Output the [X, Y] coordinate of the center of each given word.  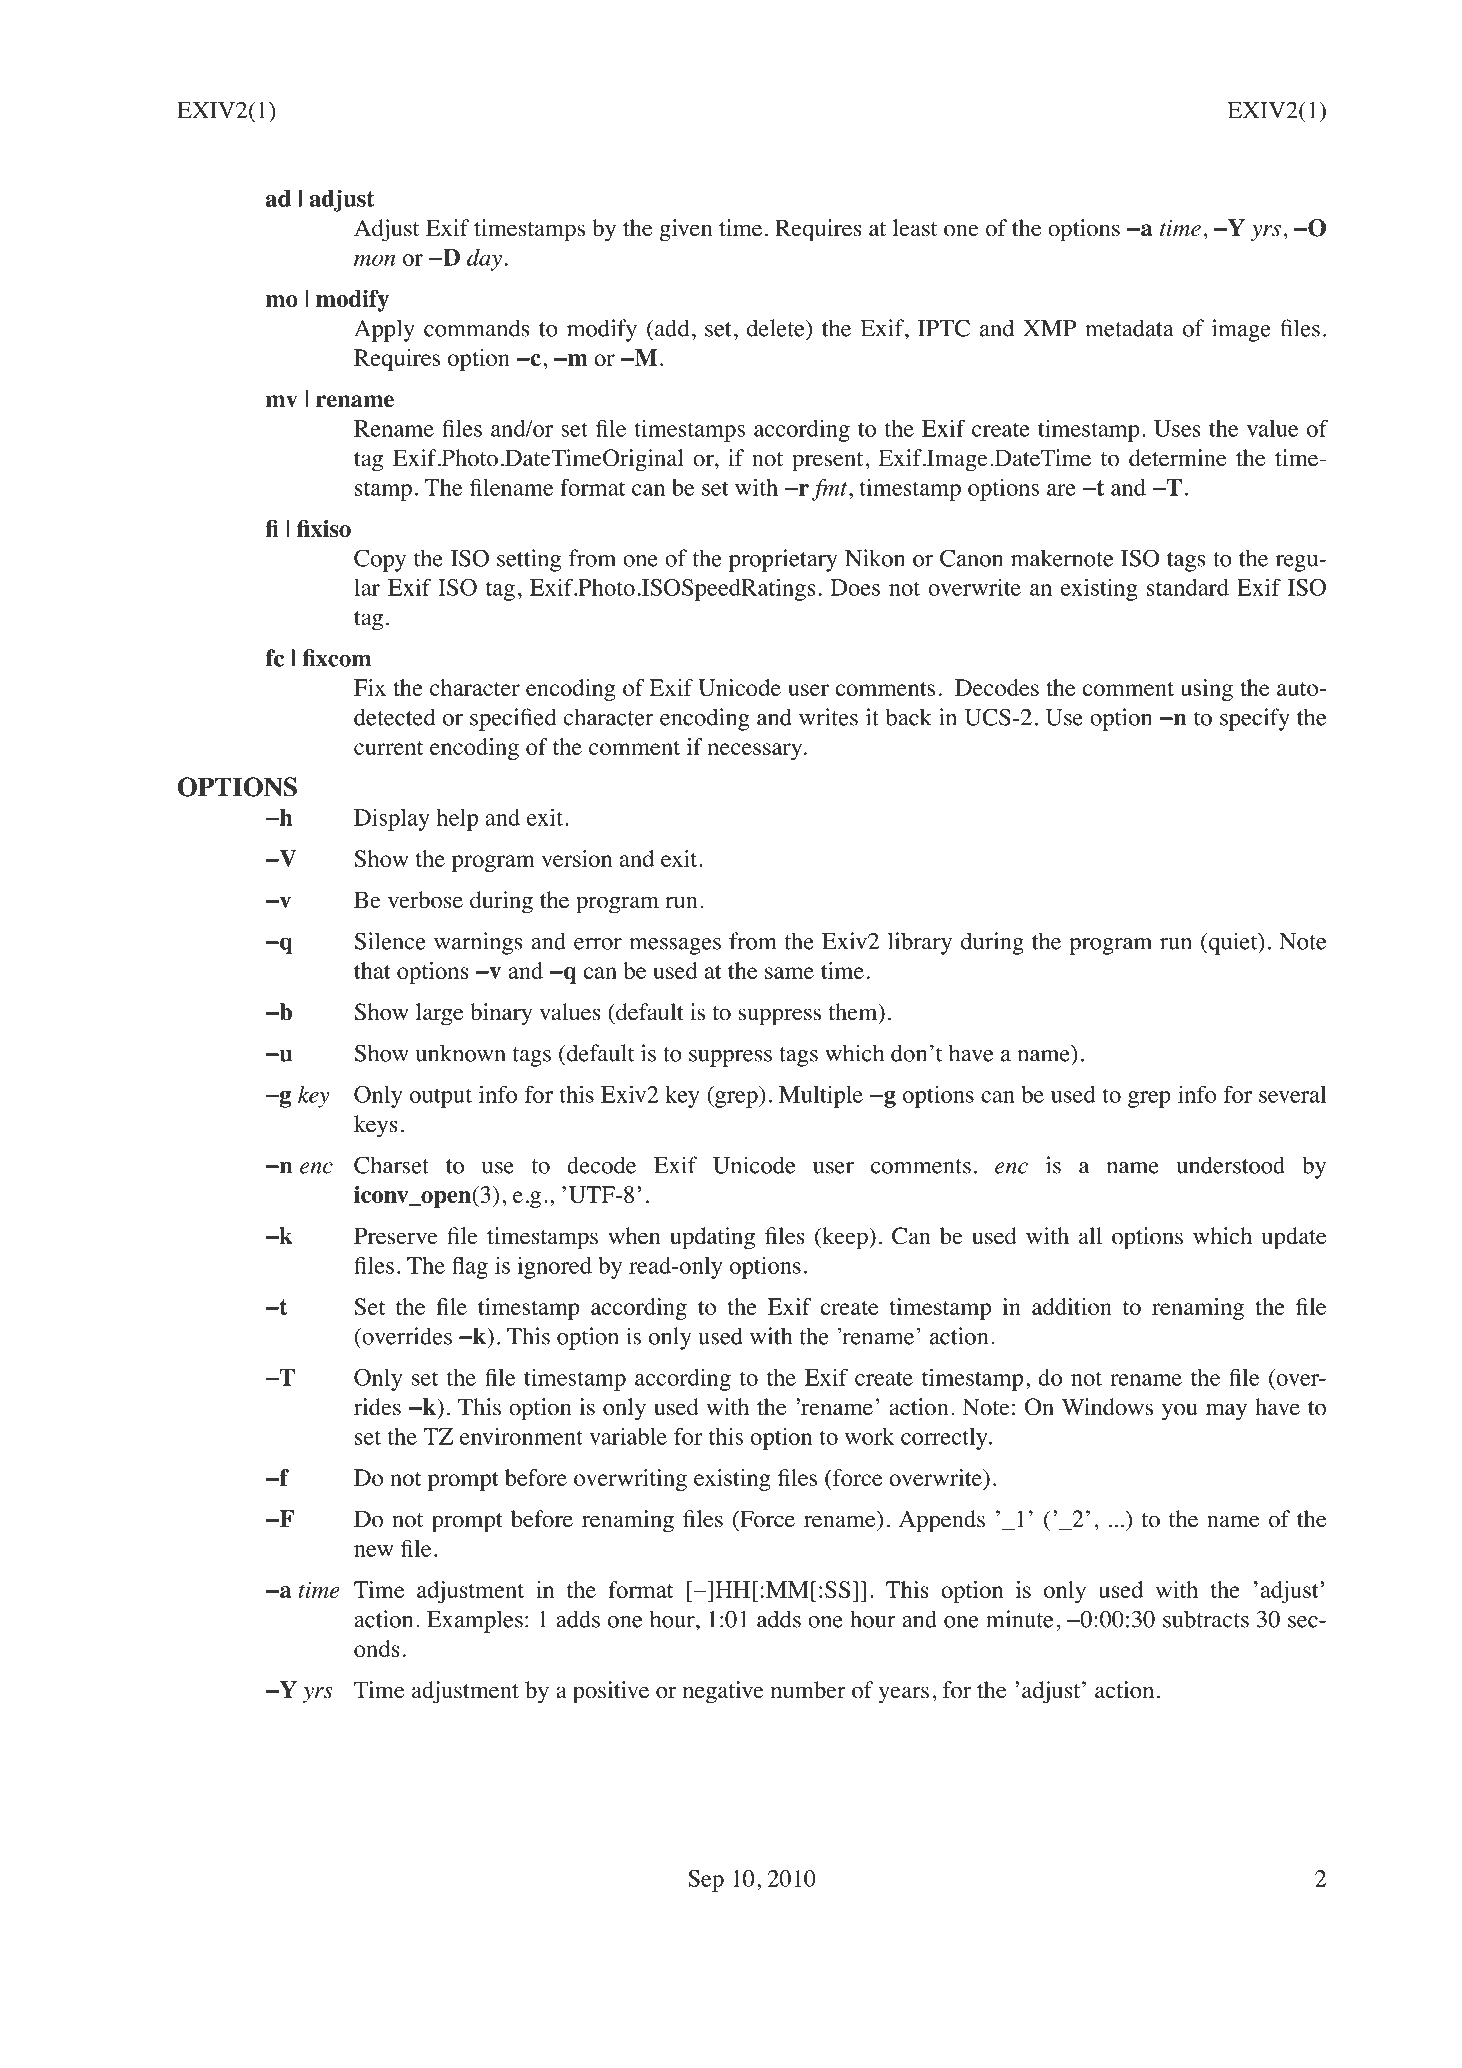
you [1179, 1412]
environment [521, 1436]
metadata [1129, 328]
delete [777, 328]
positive [611, 1692]
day [484, 260]
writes [828, 717]
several [1292, 1094]
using [1207, 690]
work [870, 1436]
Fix [370, 687]
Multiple [821, 1097]
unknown [460, 1053]
